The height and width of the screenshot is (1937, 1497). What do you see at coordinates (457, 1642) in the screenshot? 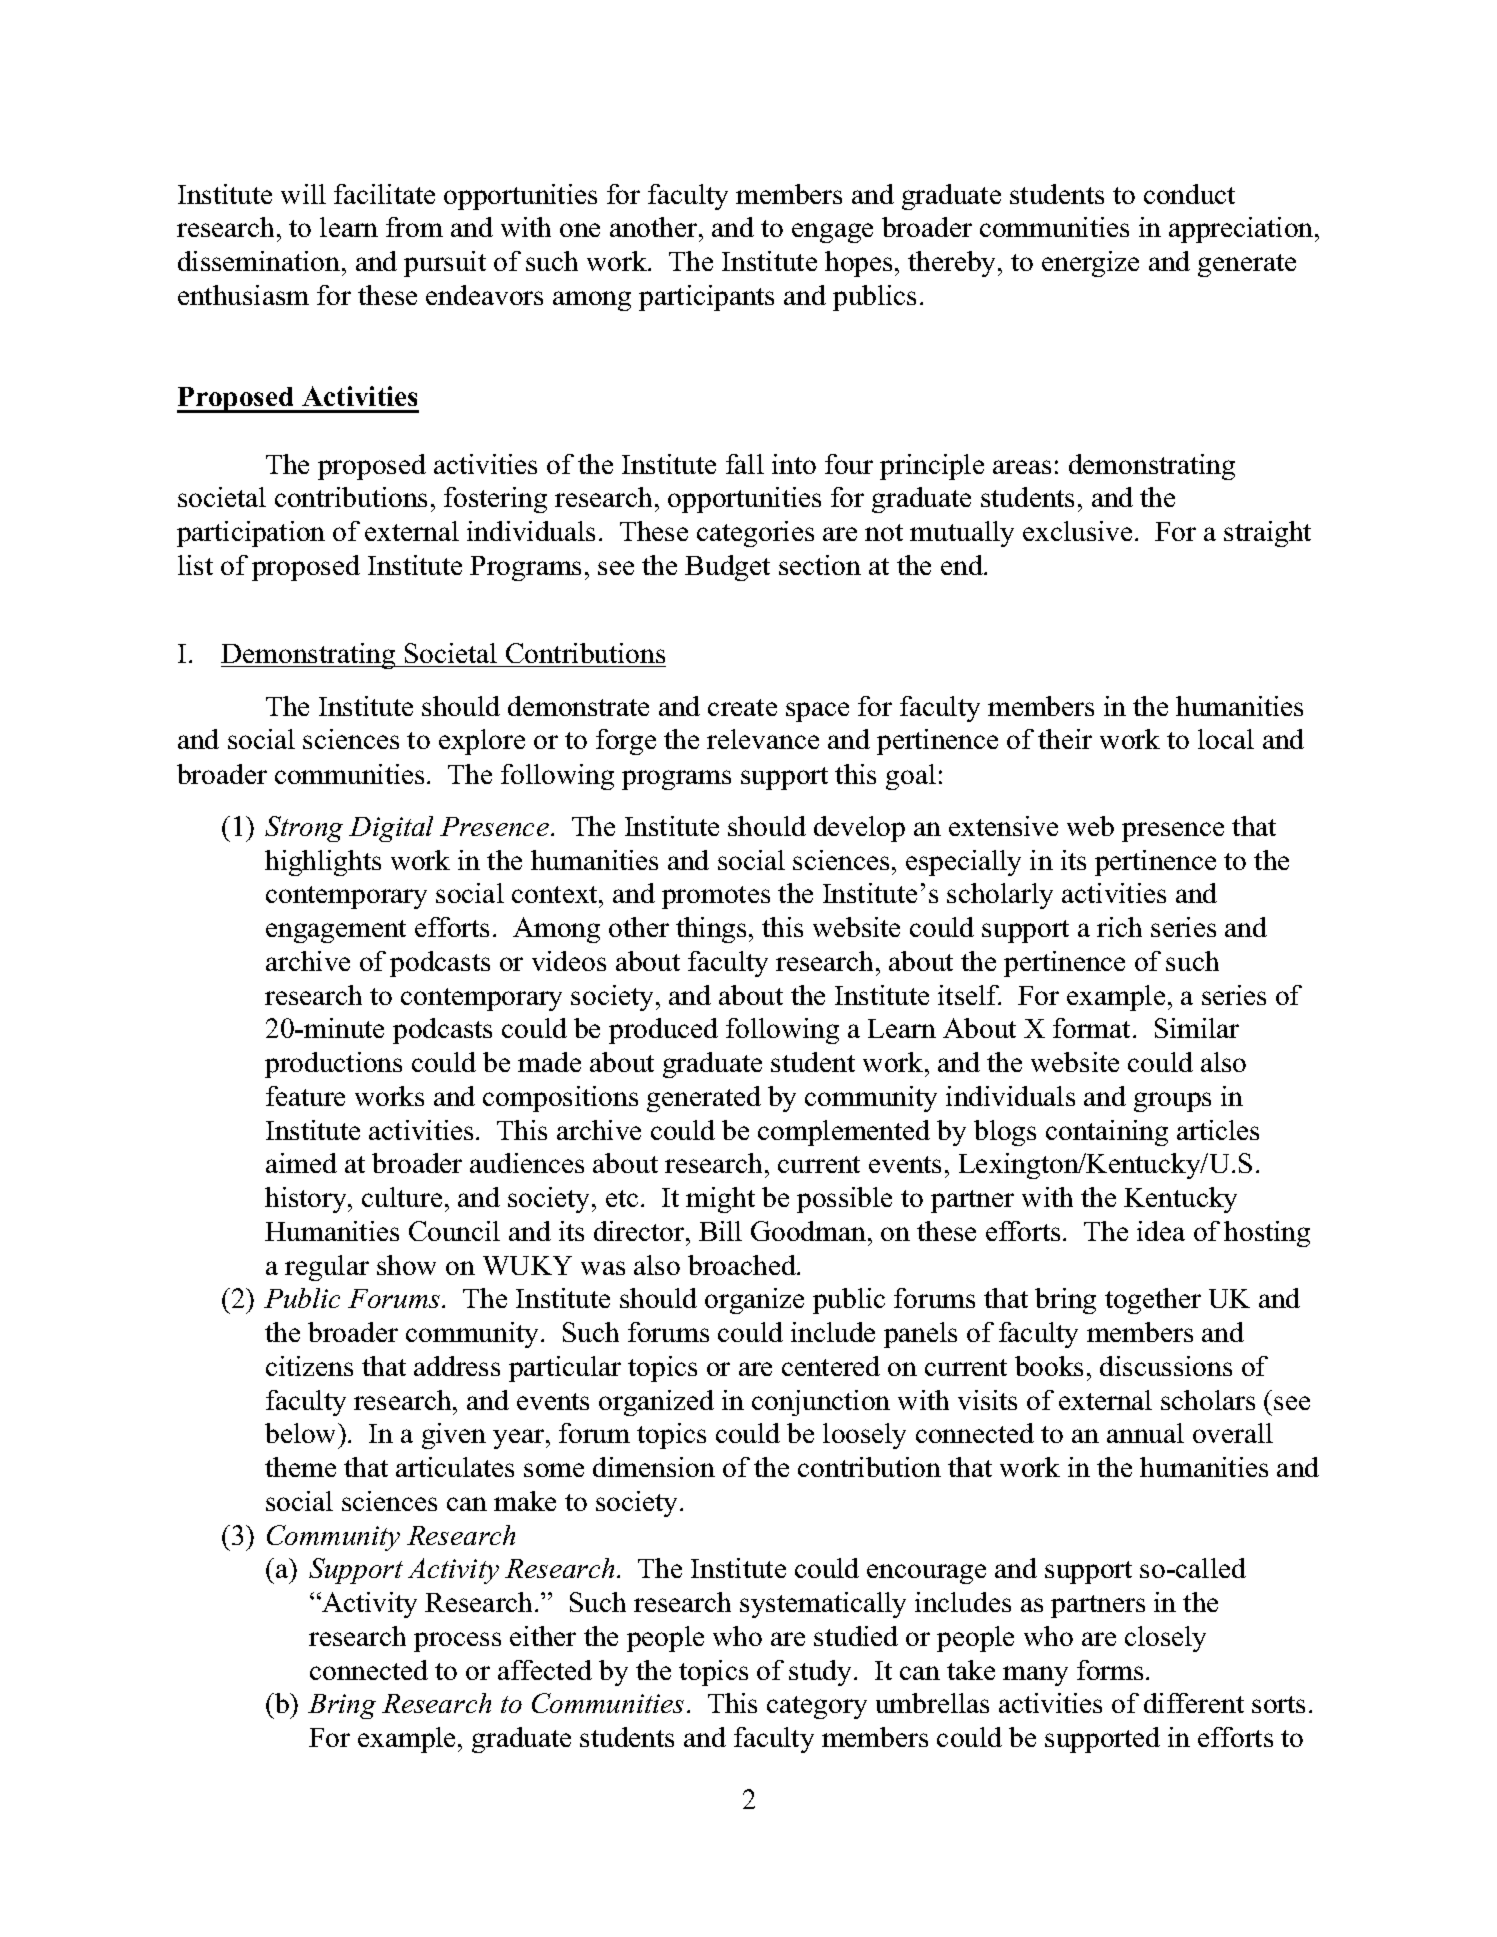
I see `process` at bounding box center [457, 1642].
